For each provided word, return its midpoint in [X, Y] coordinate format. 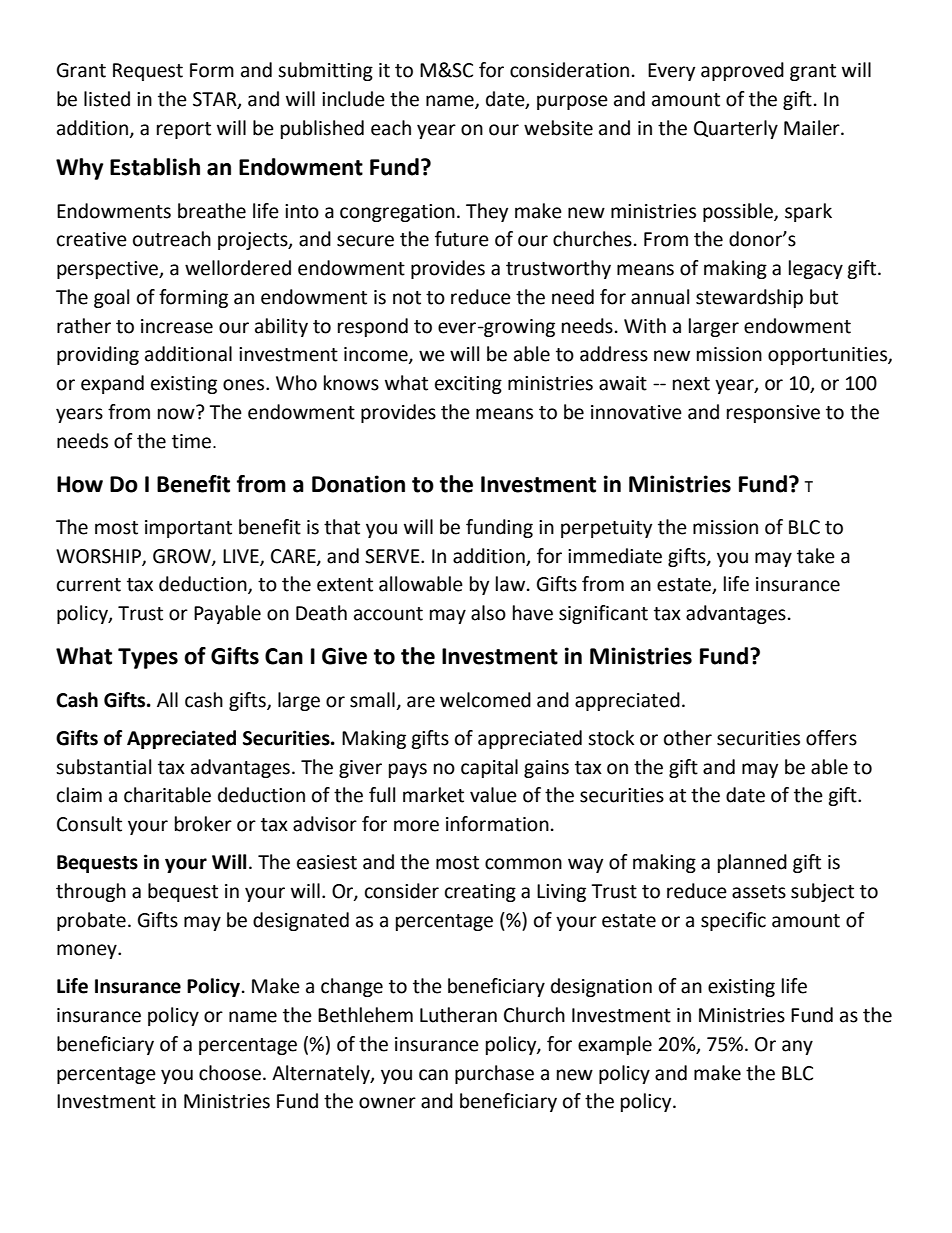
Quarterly [736, 129]
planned [752, 863]
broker [203, 824]
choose [230, 1073]
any [797, 1047]
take [816, 556]
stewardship [749, 298]
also [488, 613]
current [89, 585]
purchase [494, 1074]
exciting [468, 385]
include [353, 99]
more [416, 826]
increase [177, 326]
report [184, 130]
